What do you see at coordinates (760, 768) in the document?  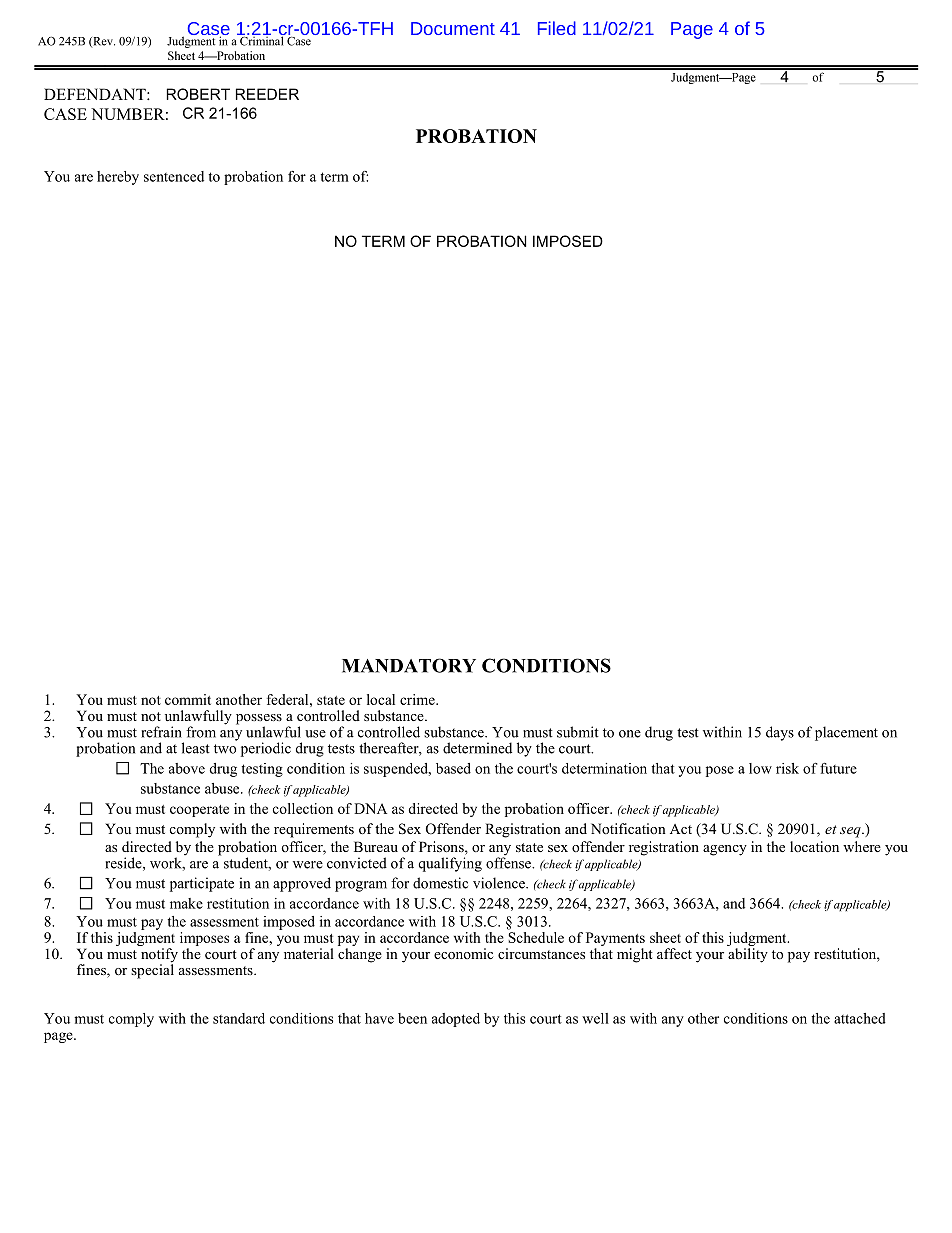 I see `low` at bounding box center [760, 768].
